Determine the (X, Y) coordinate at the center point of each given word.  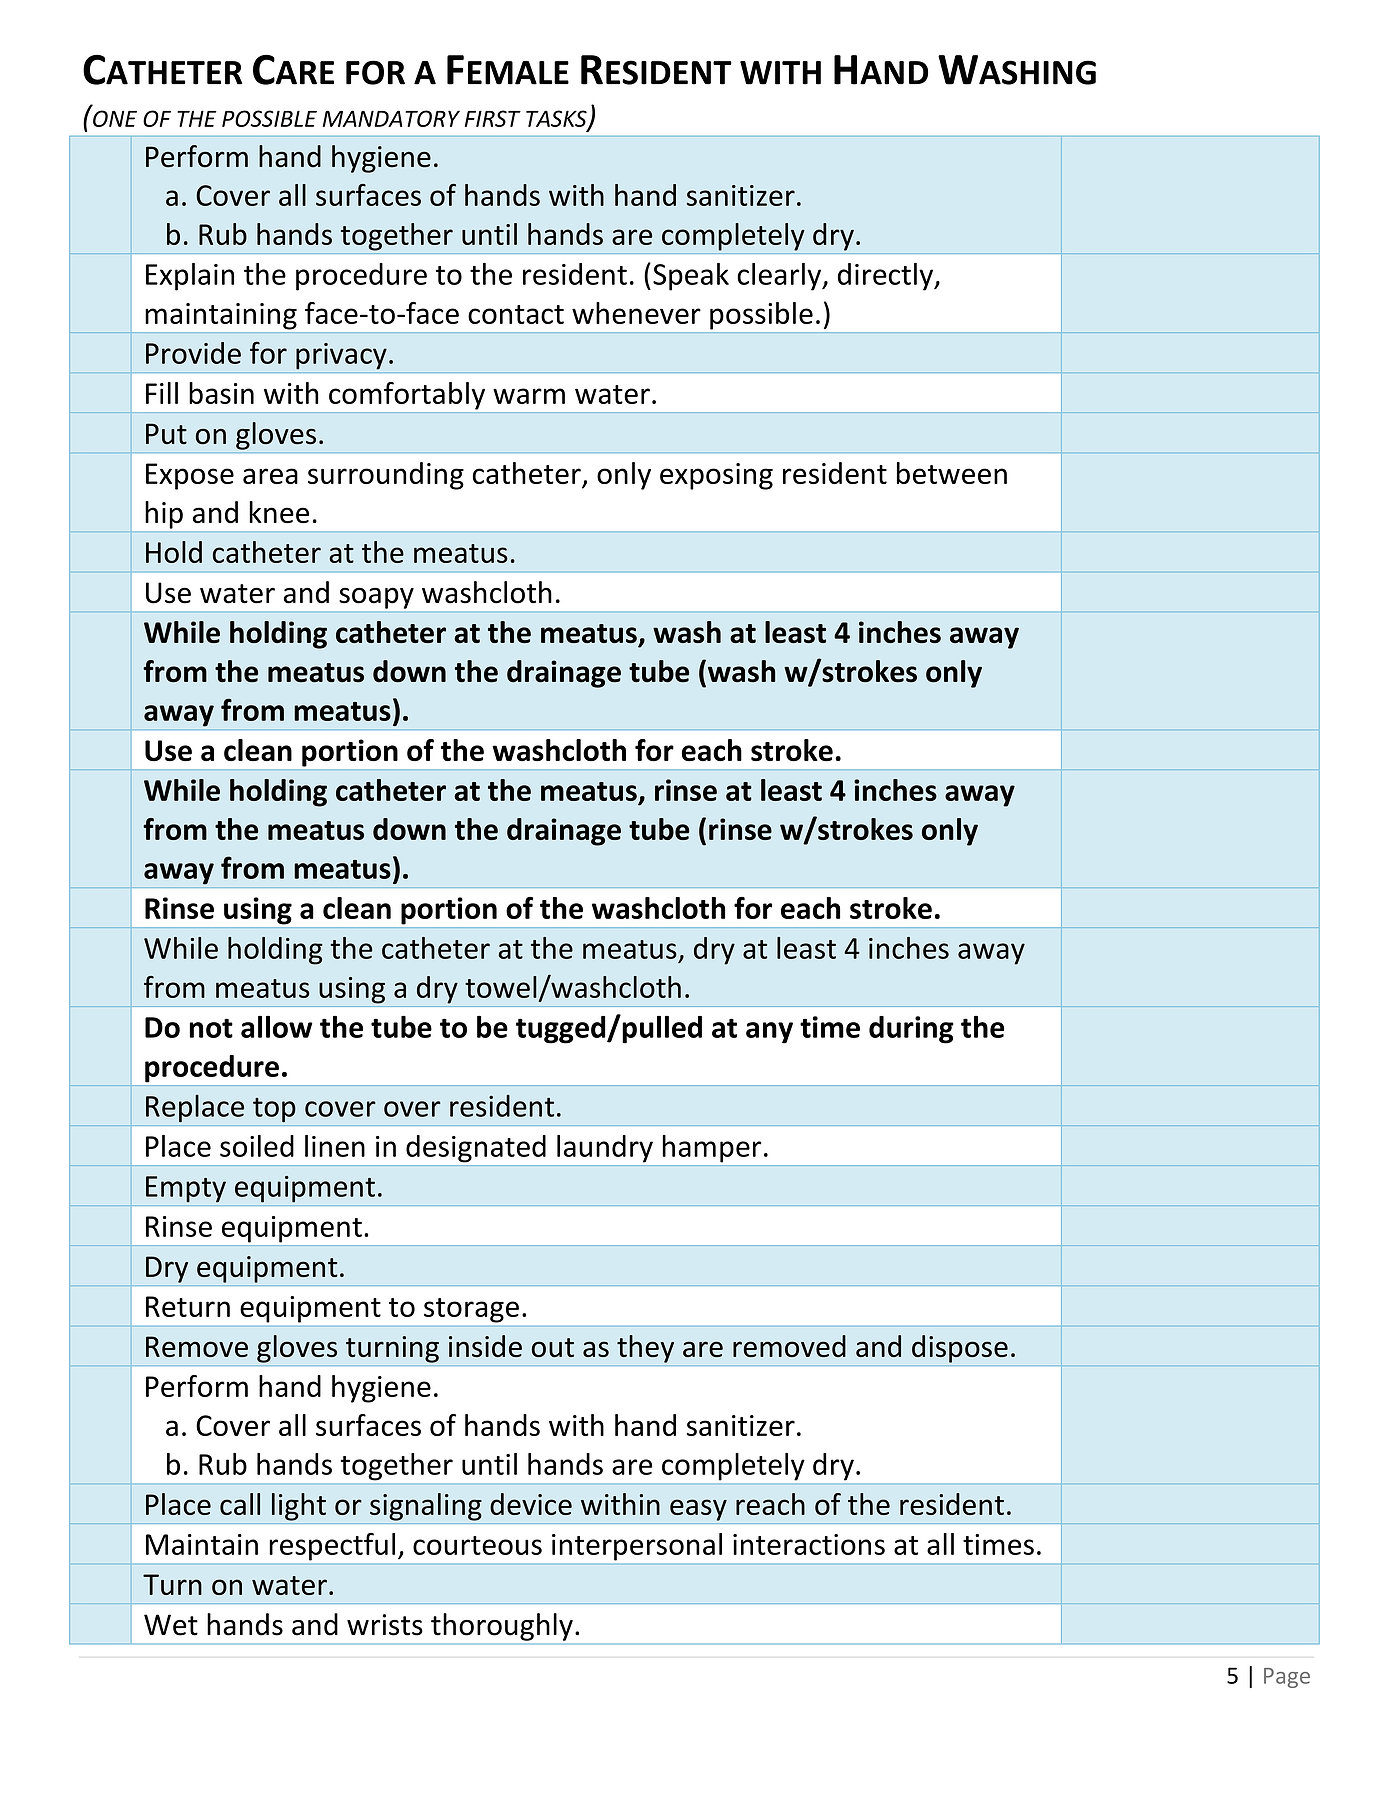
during (911, 1030)
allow (276, 1027)
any (769, 1033)
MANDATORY (391, 118)
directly (887, 277)
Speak (691, 277)
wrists (385, 1625)
